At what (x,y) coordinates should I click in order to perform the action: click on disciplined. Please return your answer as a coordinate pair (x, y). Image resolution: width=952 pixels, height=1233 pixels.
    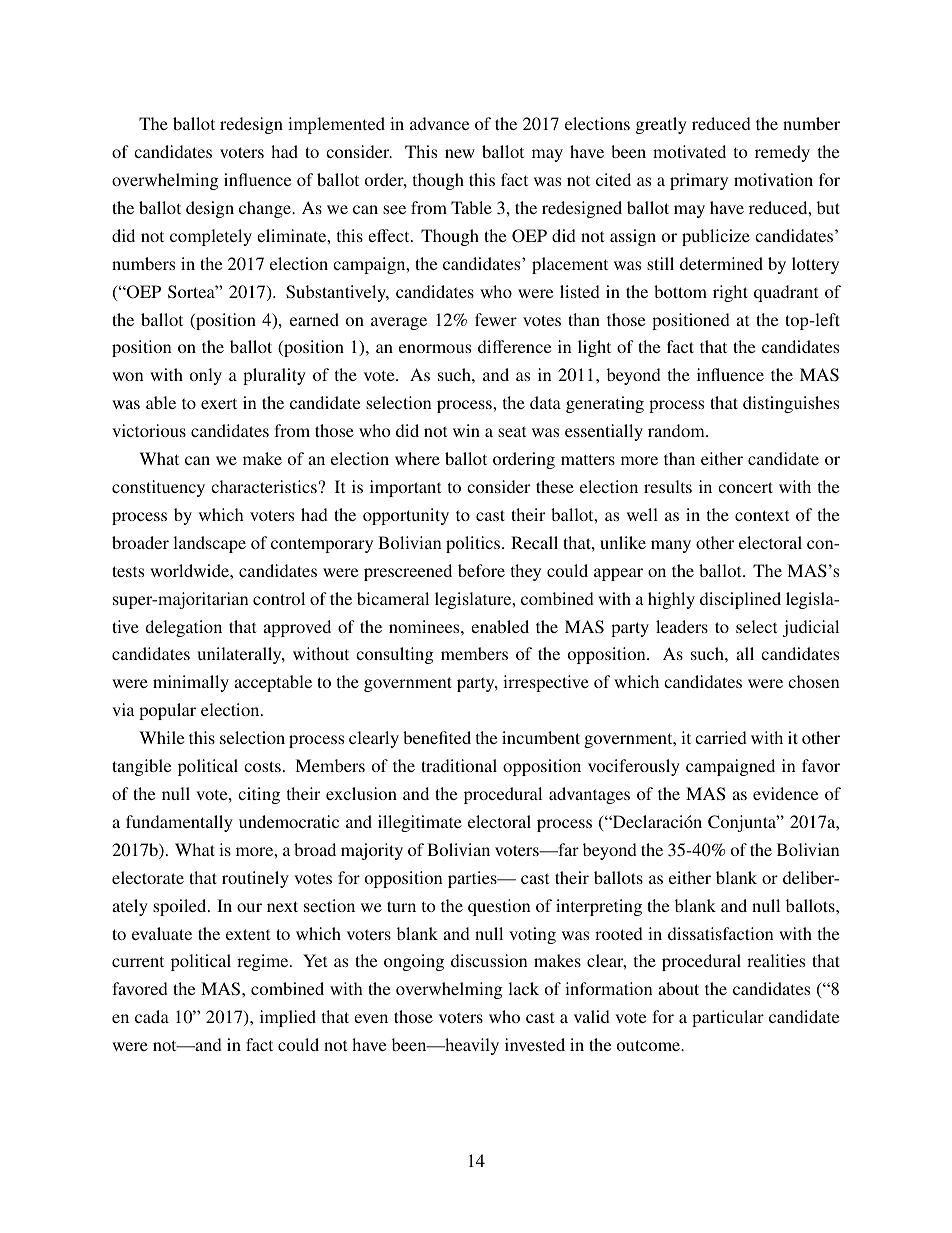
    Looking at the image, I should click on (740, 600).
